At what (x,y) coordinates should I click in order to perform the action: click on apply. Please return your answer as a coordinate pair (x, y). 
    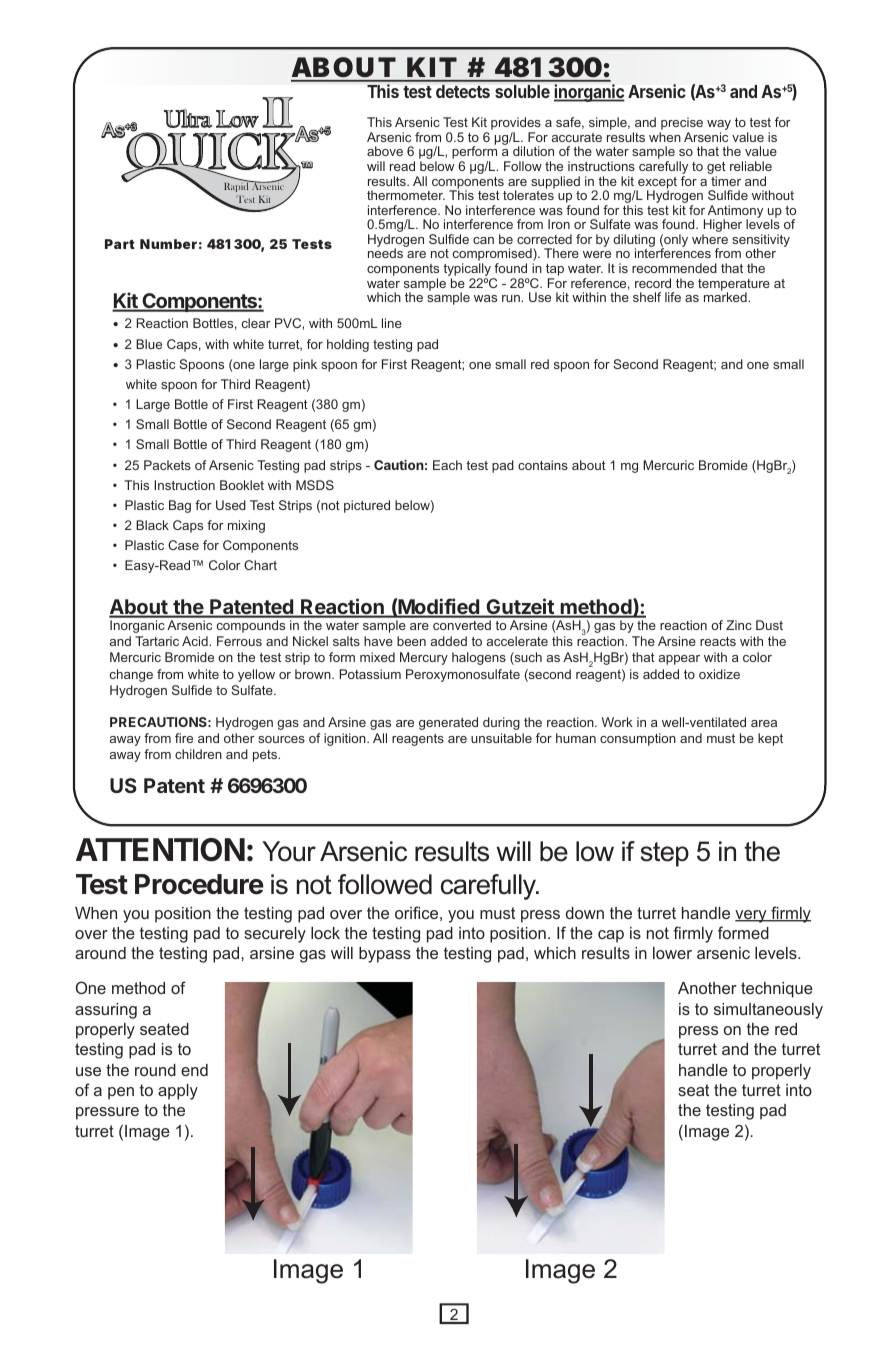
    Looking at the image, I should click on (178, 1092).
